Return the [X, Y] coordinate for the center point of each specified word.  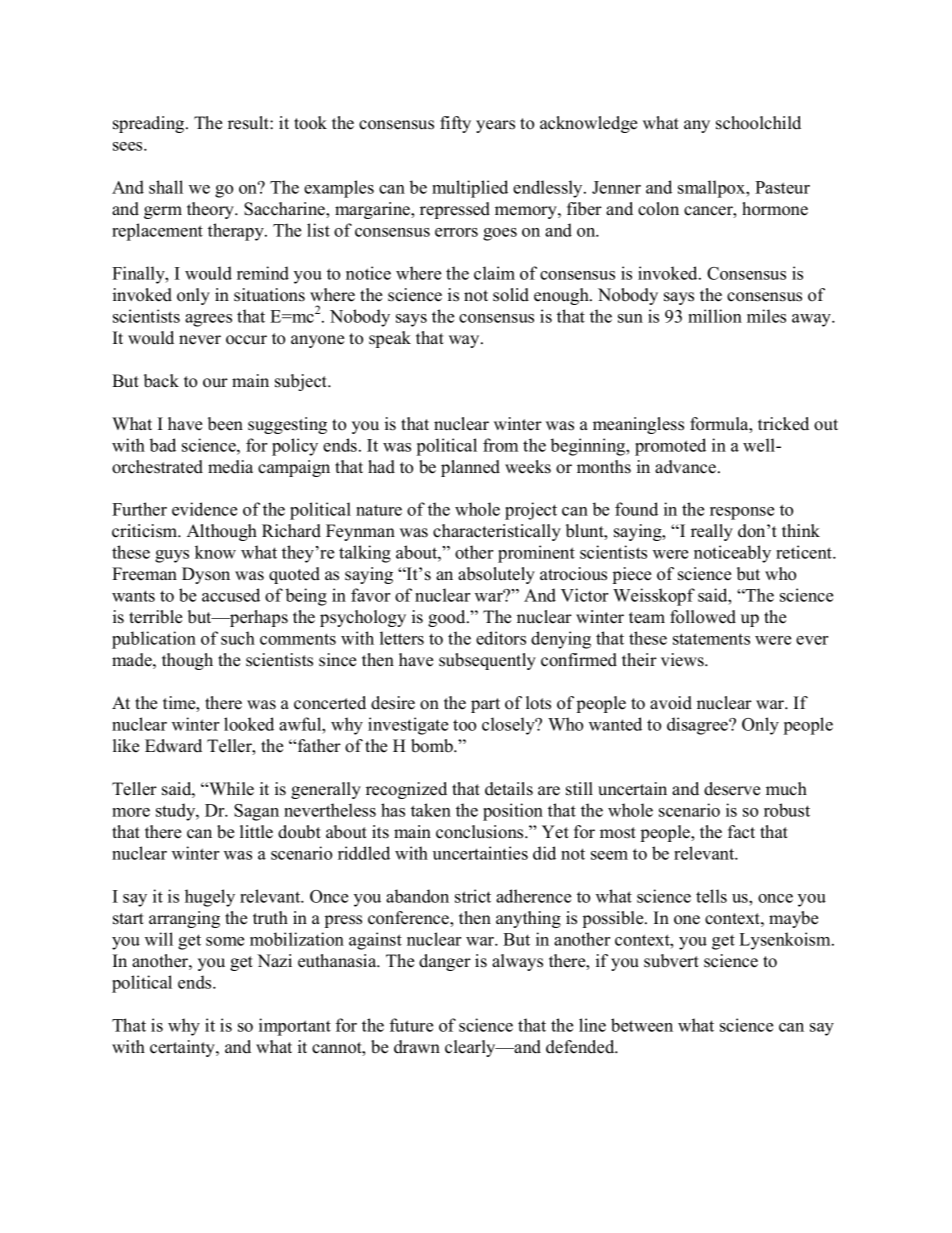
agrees [208, 320]
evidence [204, 509]
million [715, 316]
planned [470, 468]
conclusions [481, 832]
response [742, 513]
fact [741, 832]
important [295, 1027]
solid [511, 295]
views [683, 660]
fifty [455, 124]
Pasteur [782, 187]
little [256, 832]
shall [166, 187]
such [238, 638]
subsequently [487, 661]
